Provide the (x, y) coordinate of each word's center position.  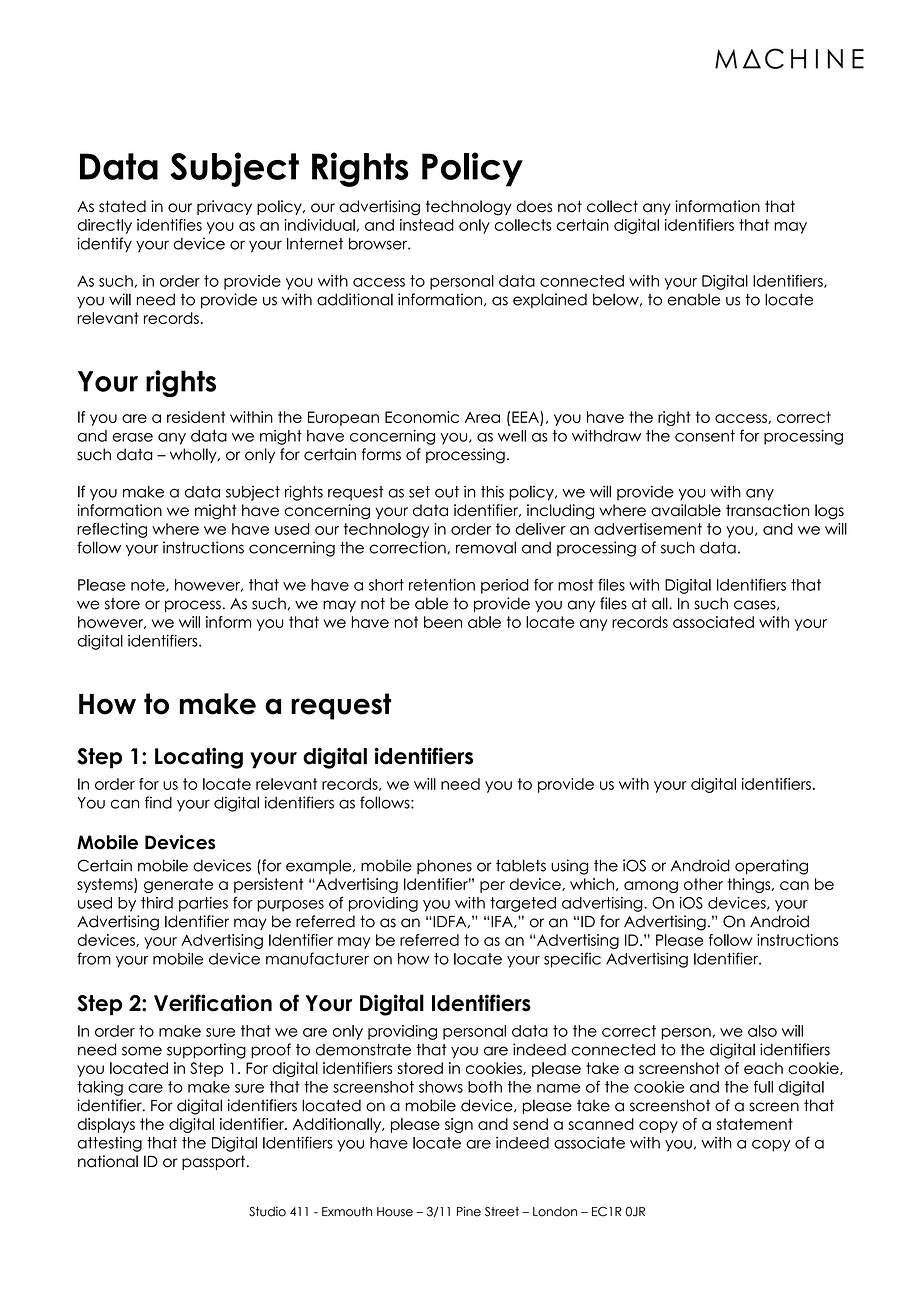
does (534, 206)
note (149, 585)
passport (213, 1162)
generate (178, 885)
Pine (469, 1211)
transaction (767, 510)
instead (427, 225)
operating (771, 867)
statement (755, 1124)
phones (444, 866)
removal (486, 547)
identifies (169, 225)
